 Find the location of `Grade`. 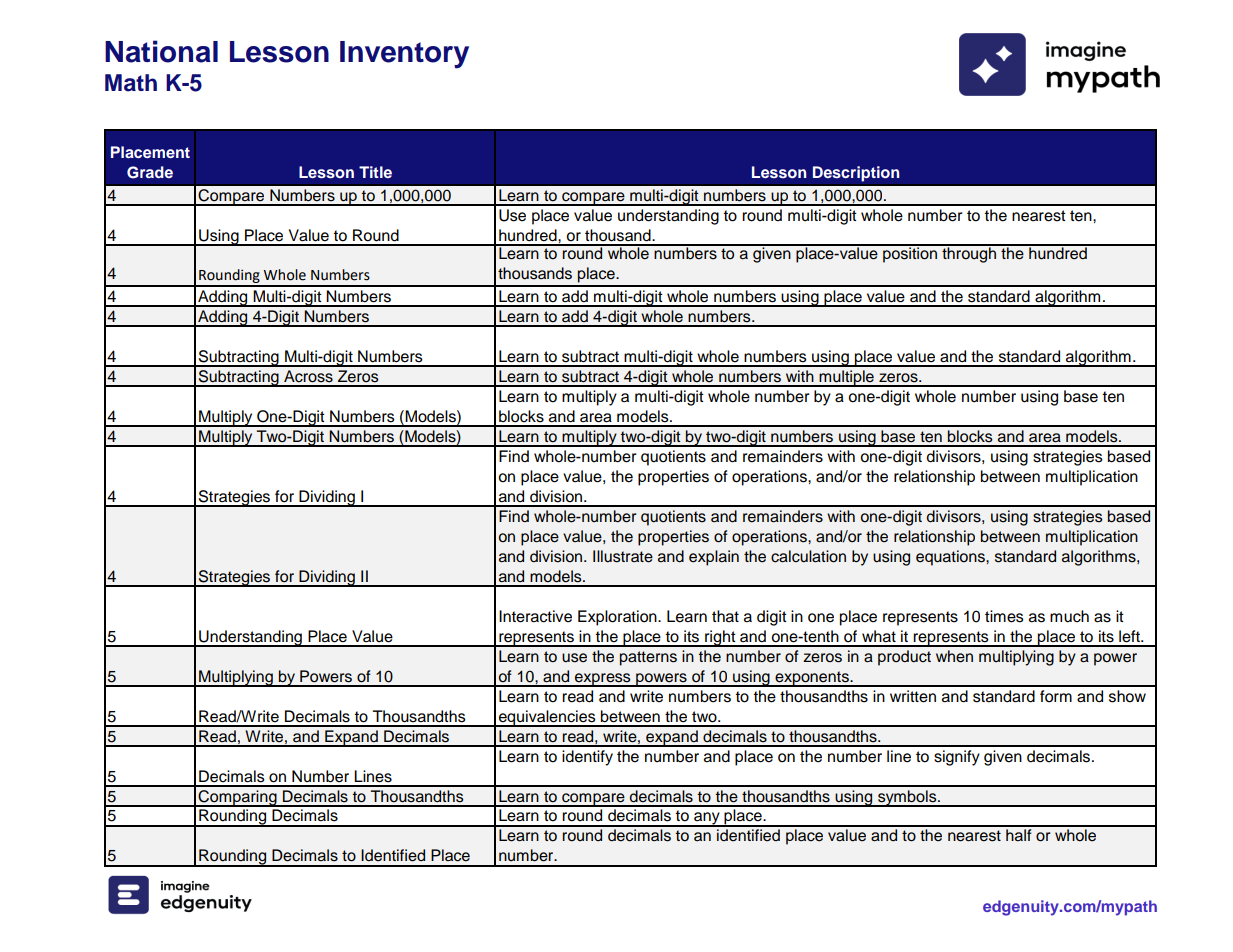

Grade is located at coordinates (150, 172).
